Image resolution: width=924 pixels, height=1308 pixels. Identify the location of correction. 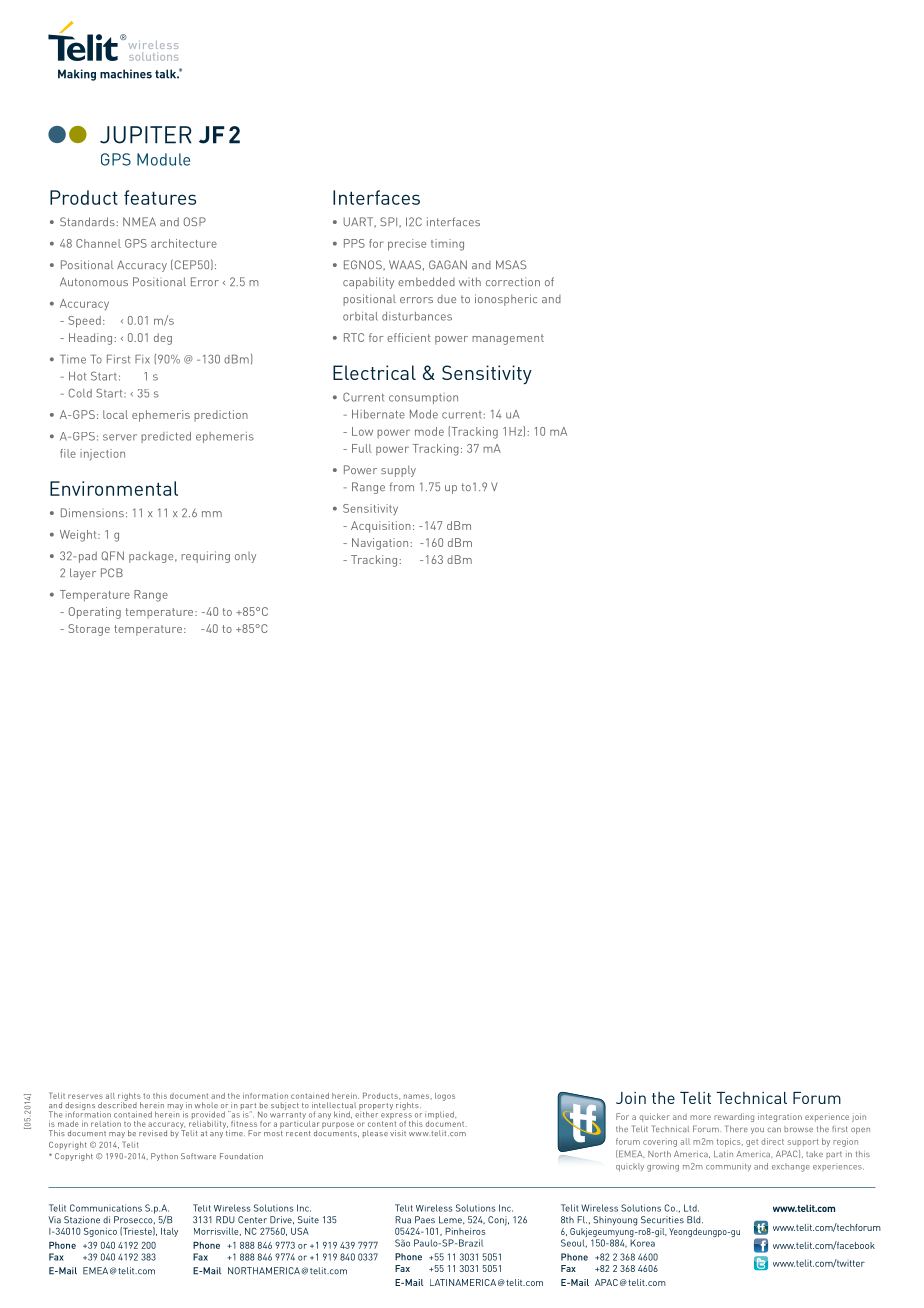
(513, 281).
